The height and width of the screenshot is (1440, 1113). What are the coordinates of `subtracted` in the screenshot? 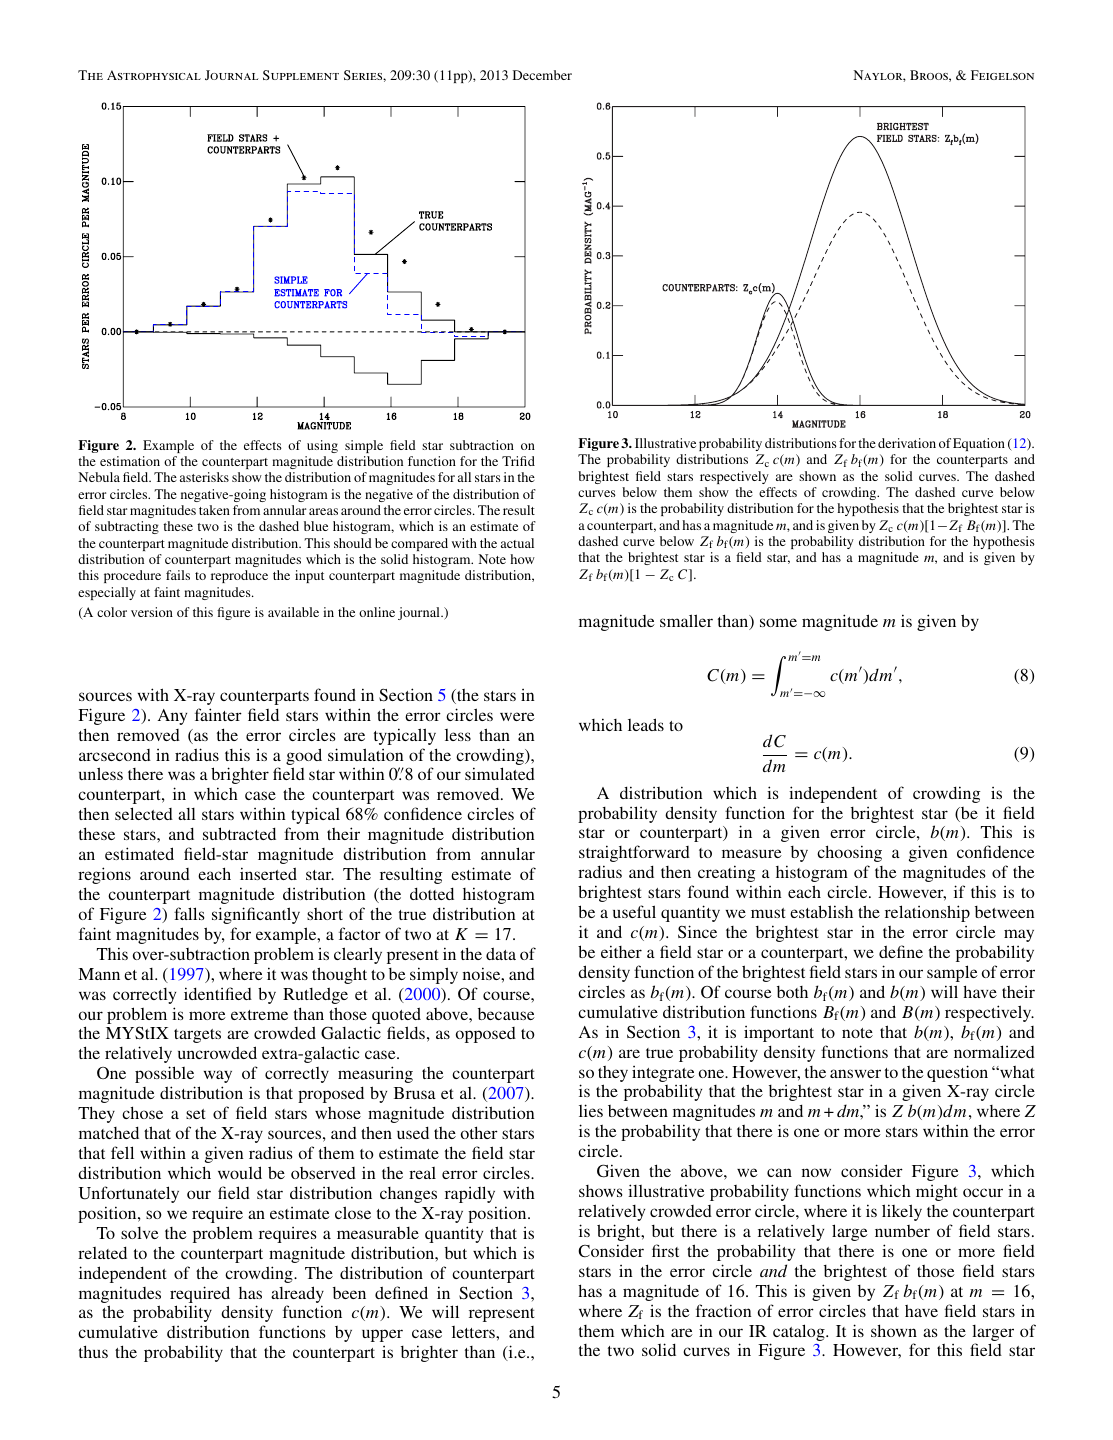 It's located at (239, 833).
